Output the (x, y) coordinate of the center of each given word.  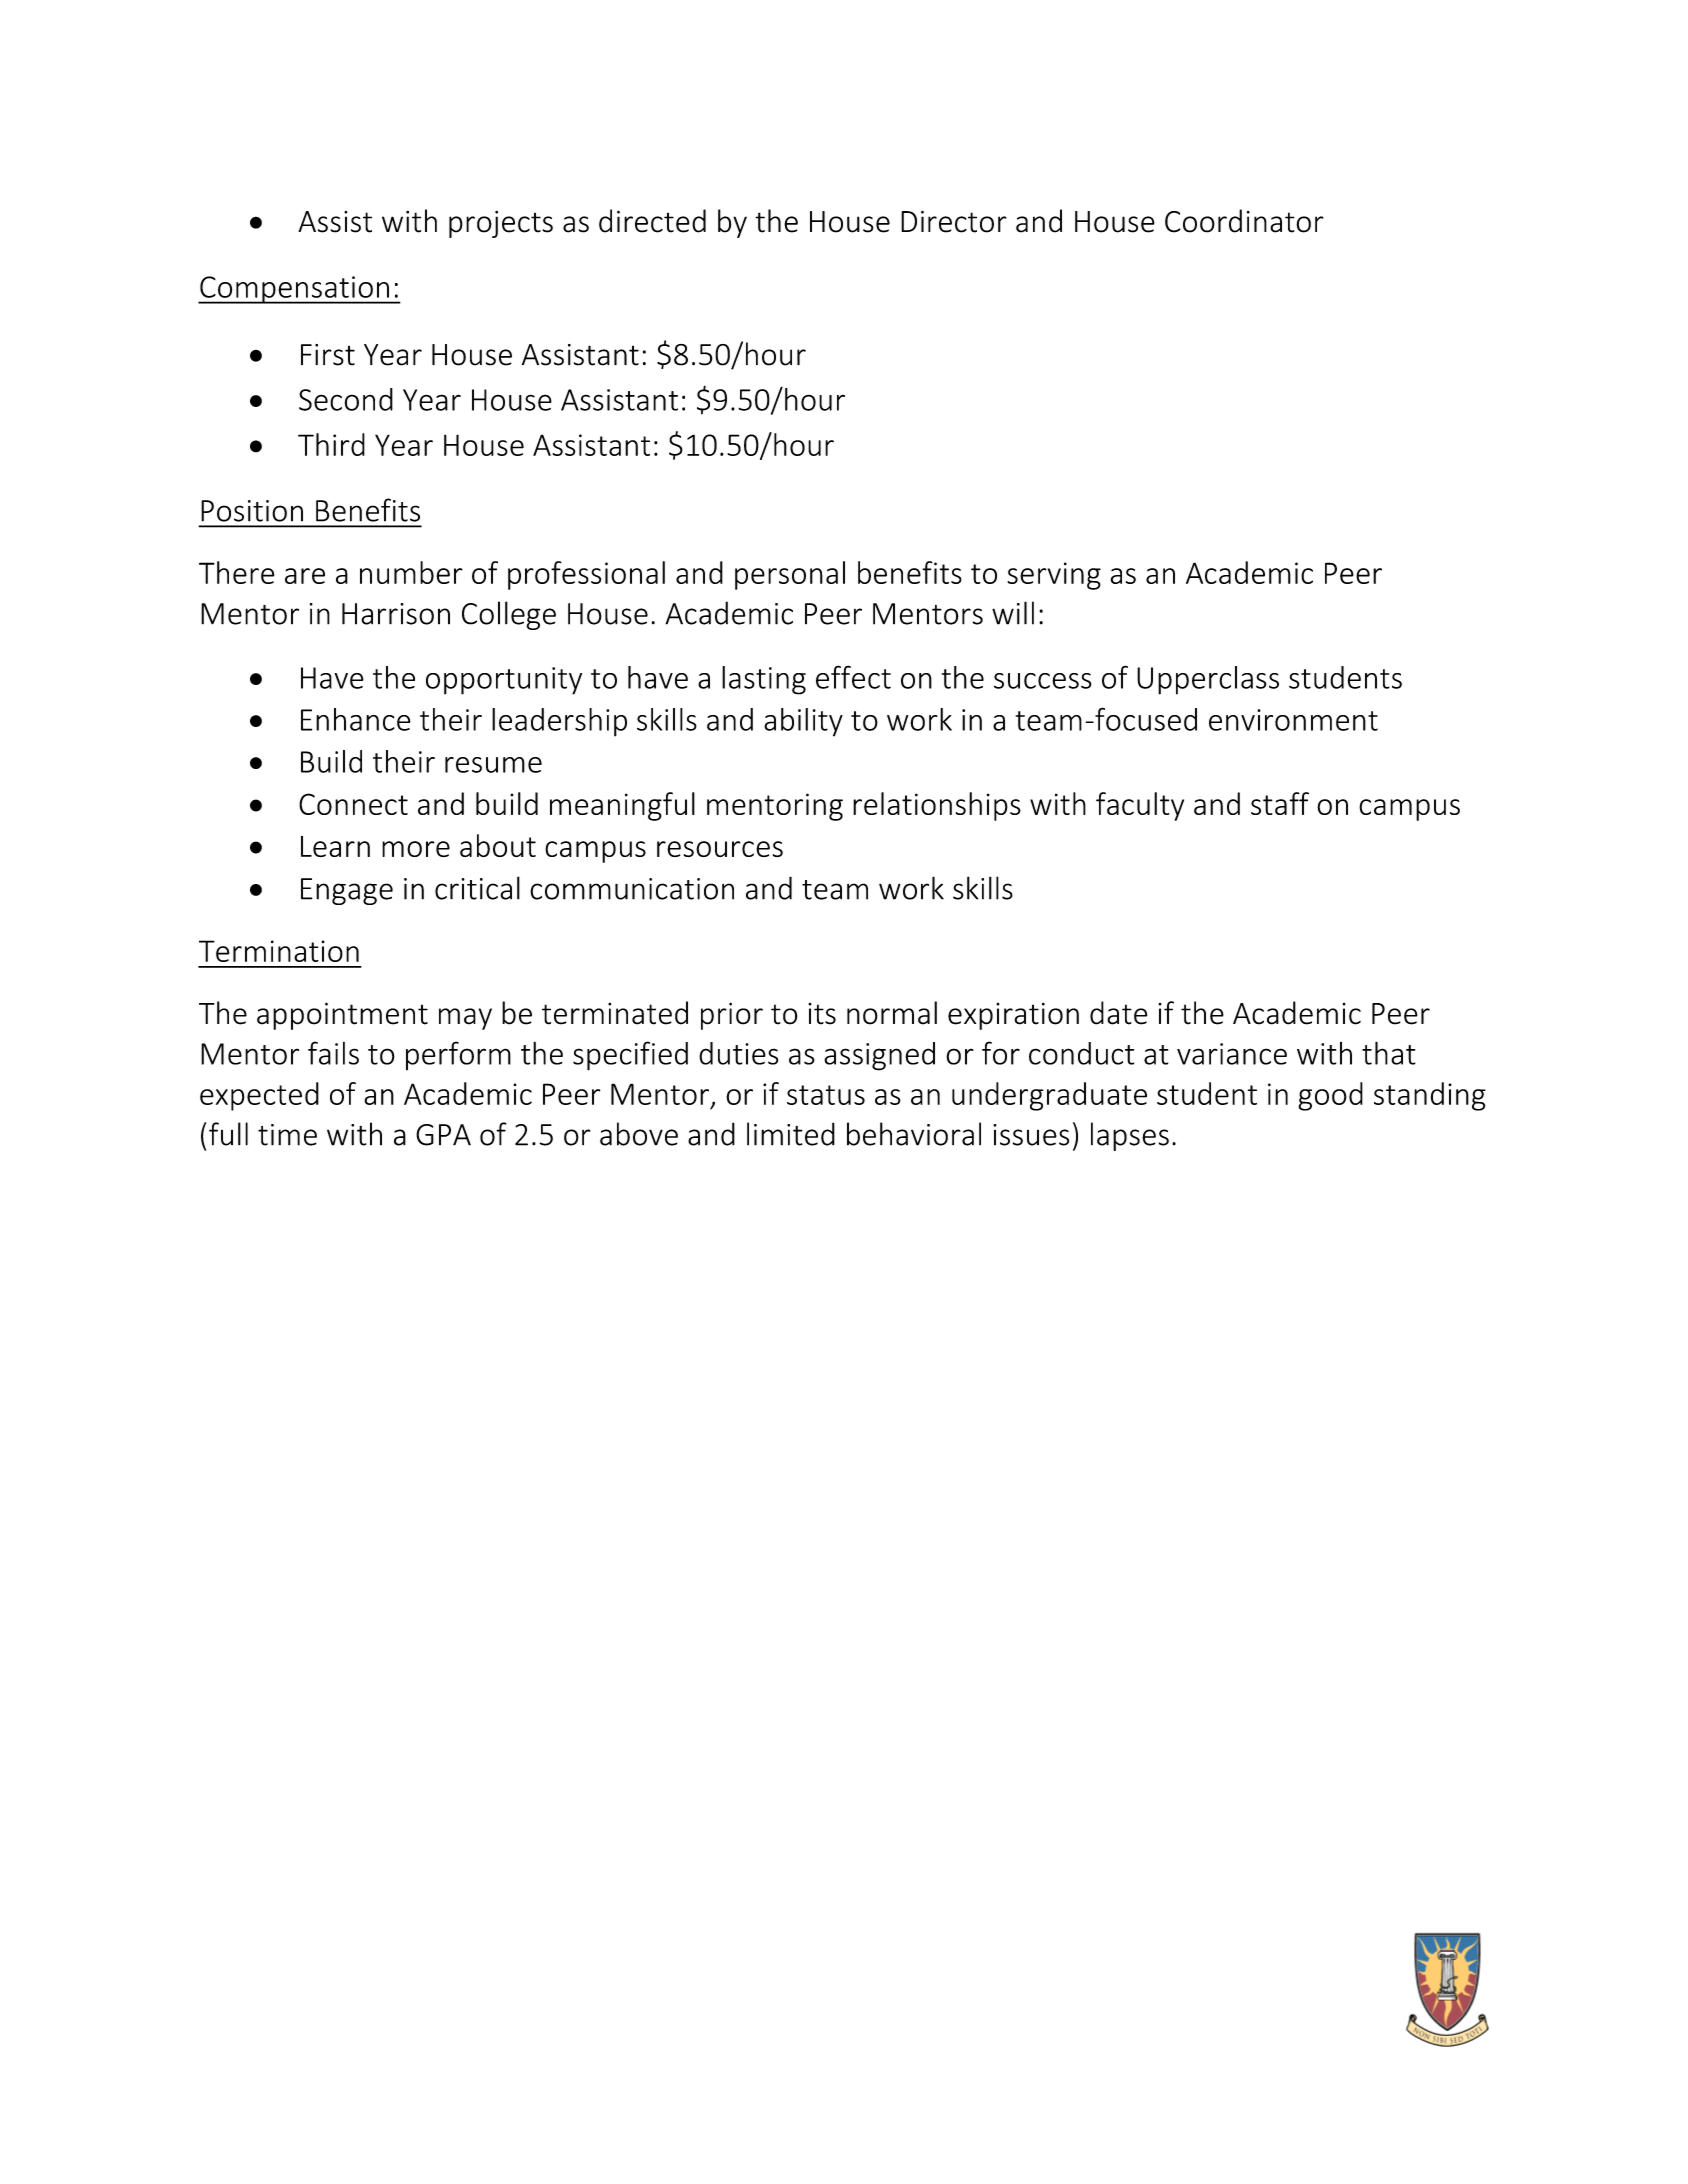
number (411, 572)
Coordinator (1244, 221)
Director (954, 222)
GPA (443, 1135)
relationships (937, 806)
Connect (353, 804)
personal (790, 575)
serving (1054, 576)
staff (1280, 803)
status (826, 1095)
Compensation (294, 290)
